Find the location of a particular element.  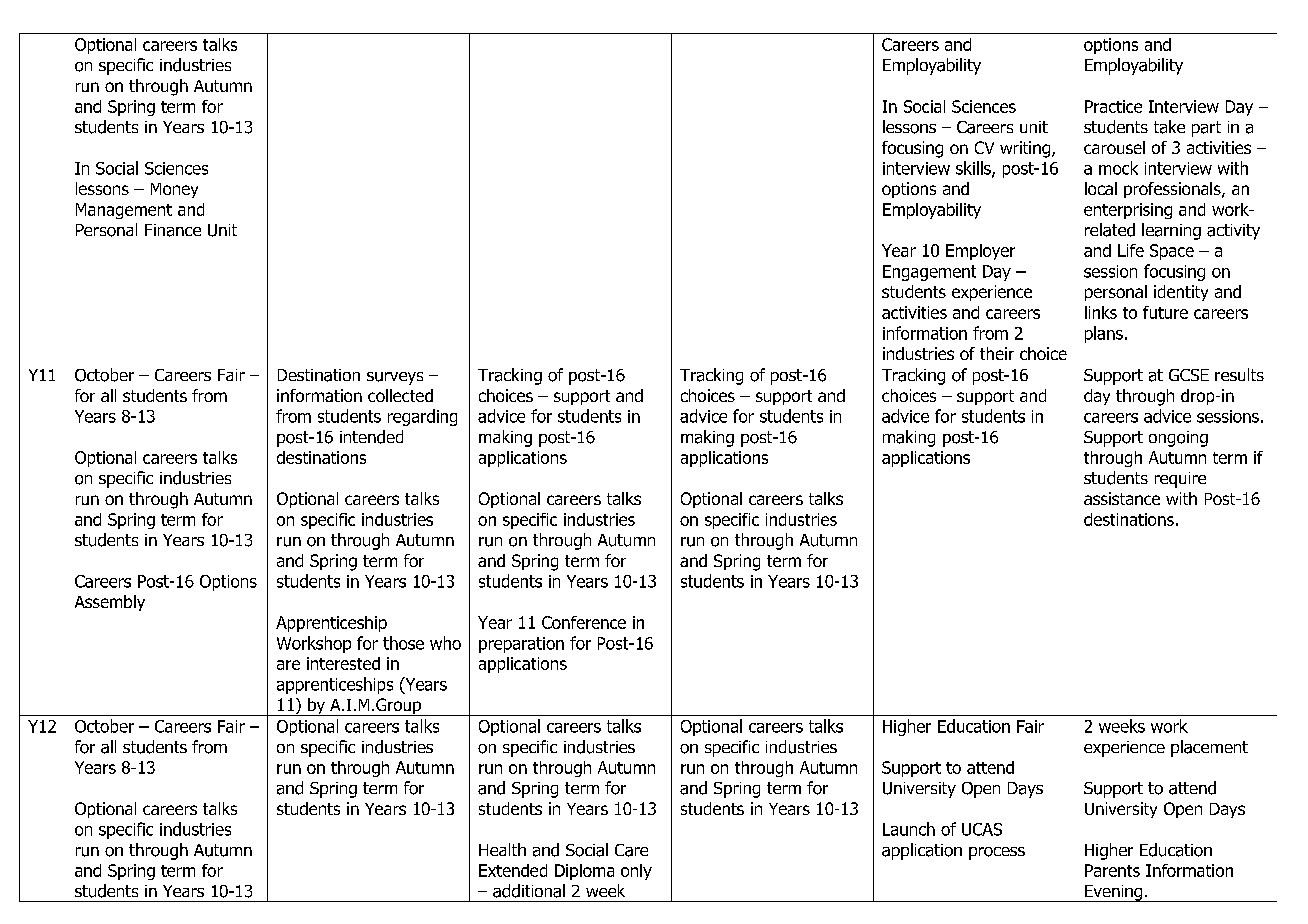

GCSE is located at coordinates (1189, 375).
